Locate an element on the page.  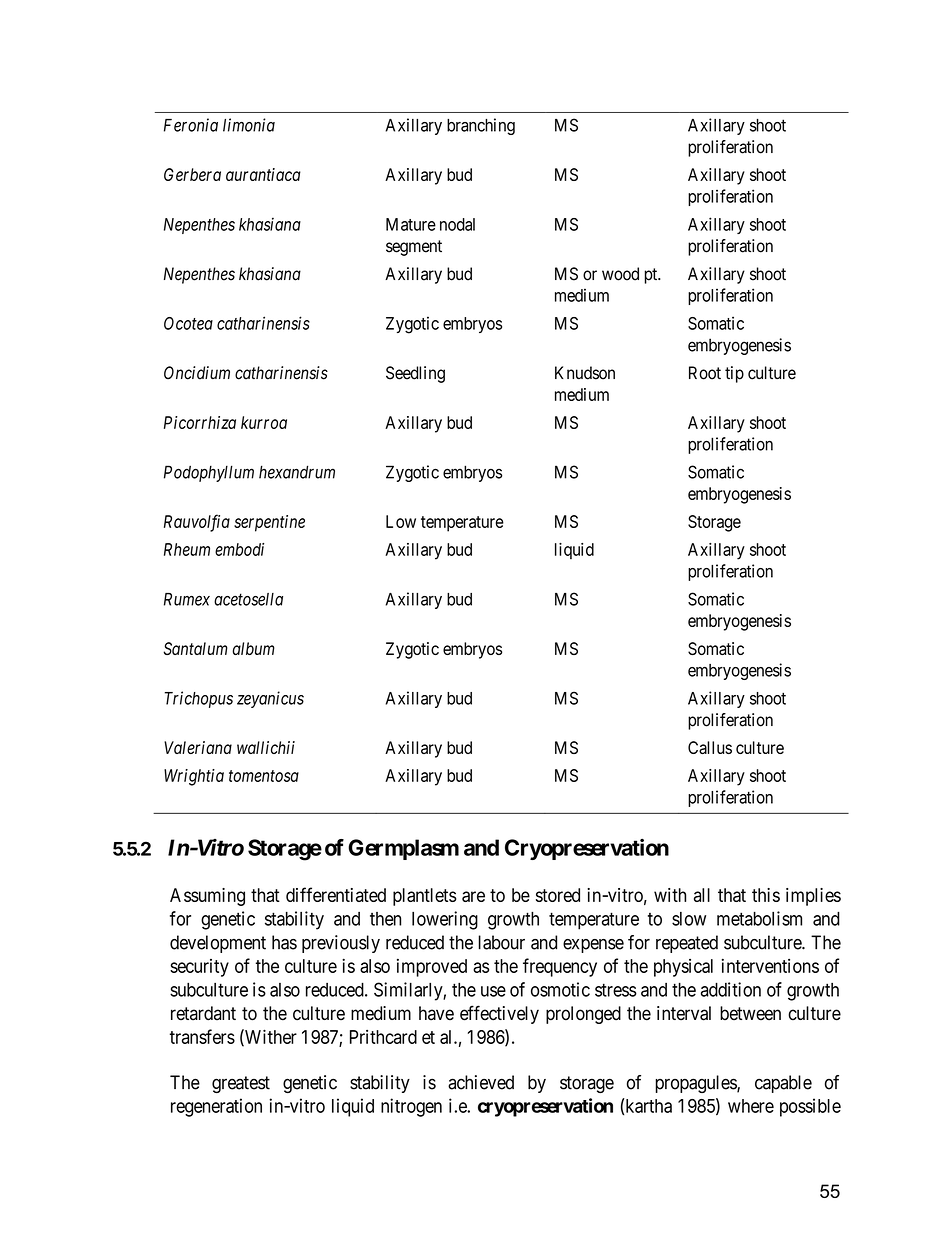
branching is located at coordinates (481, 126).
